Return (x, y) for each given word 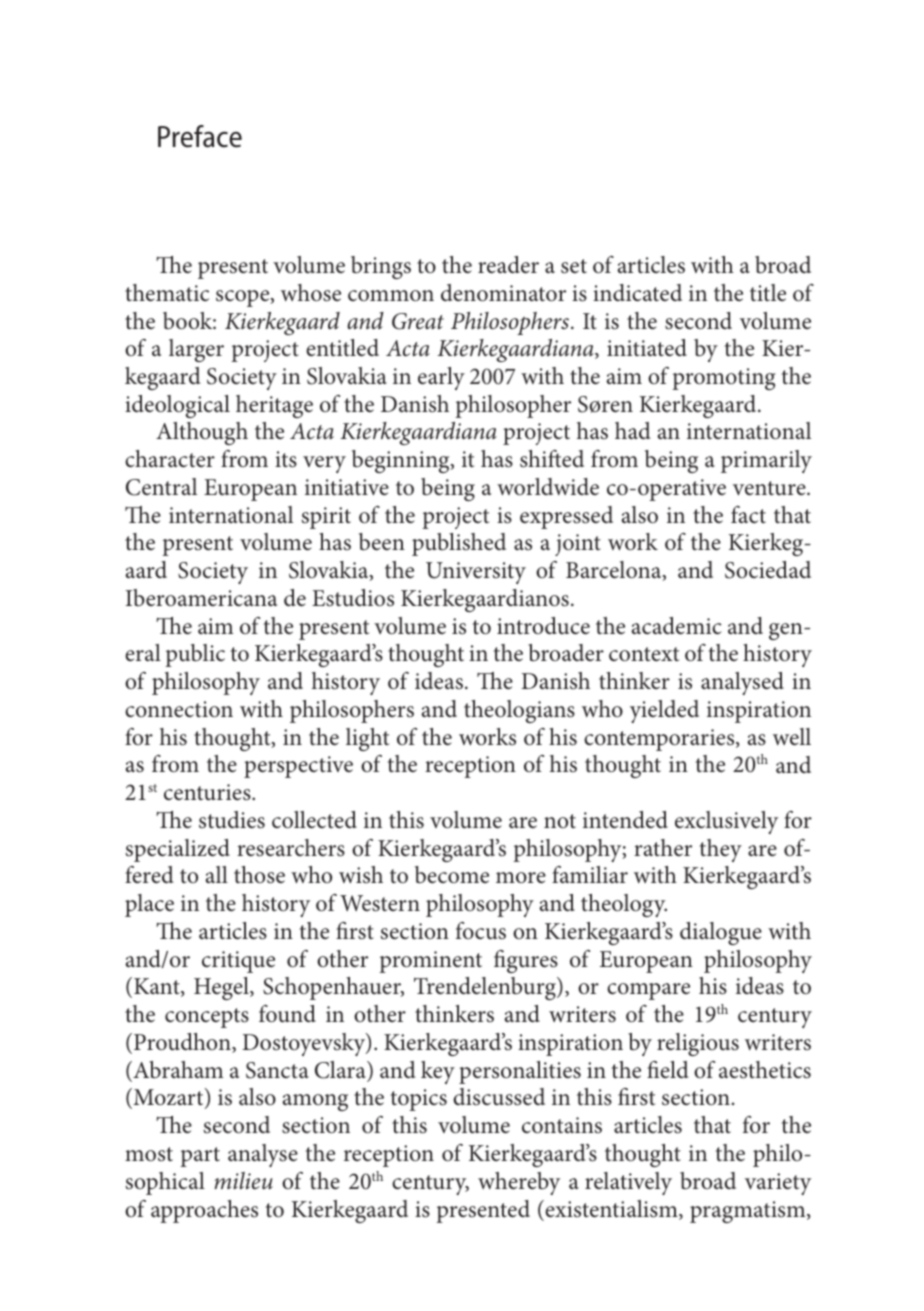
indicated (637, 293)
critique (238, 962)
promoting (724, 379)
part (200, 1157)
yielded (664, 711)
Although (202, 433)
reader (508, 265)
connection (179, 709)
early (441, 378)
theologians (519, 711)
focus (481, 931)
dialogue (721, 933)
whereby (519, 1183)
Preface (200, 136)
